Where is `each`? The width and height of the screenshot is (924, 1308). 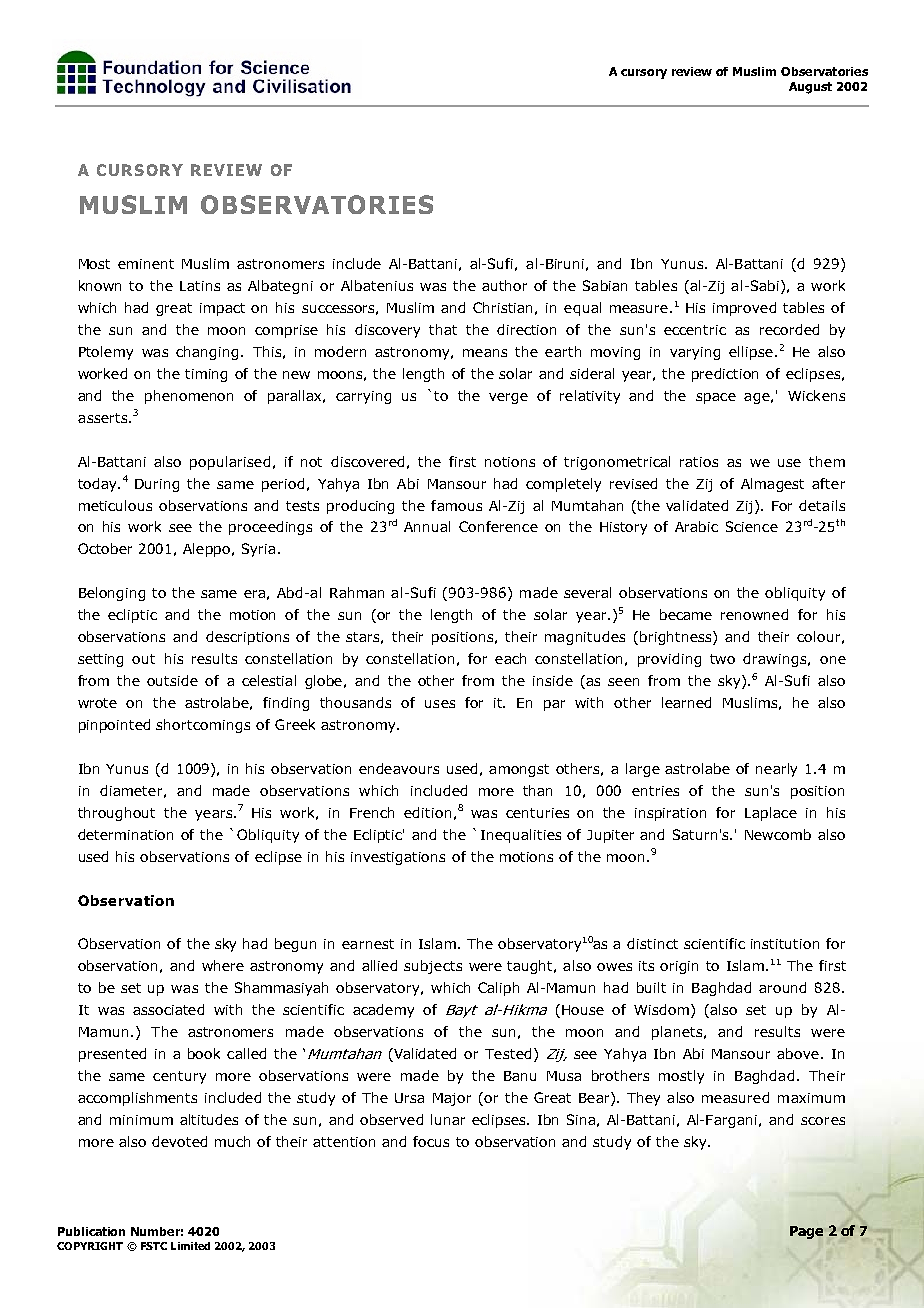
each is located at coordinates (510, 658).
